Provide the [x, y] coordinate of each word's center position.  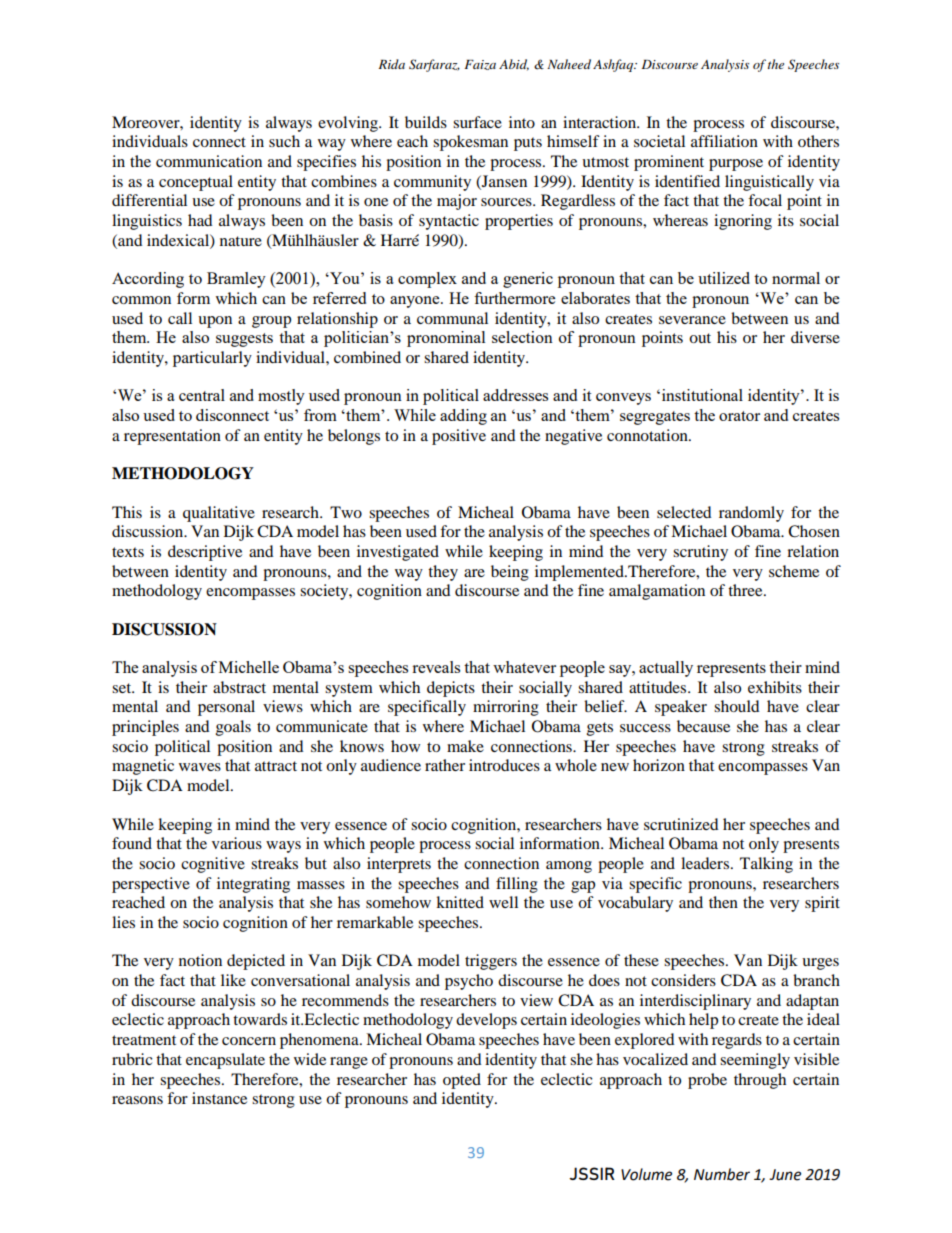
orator [739, 416]
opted [462, 1081]
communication [209, 161]
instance [219, 1098]
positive [459, 437]
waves [200, 767]
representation [172, 437]
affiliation [724, 141]
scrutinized [681, 824]
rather [445, 765]
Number [722, 1174]
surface [477, 122]
